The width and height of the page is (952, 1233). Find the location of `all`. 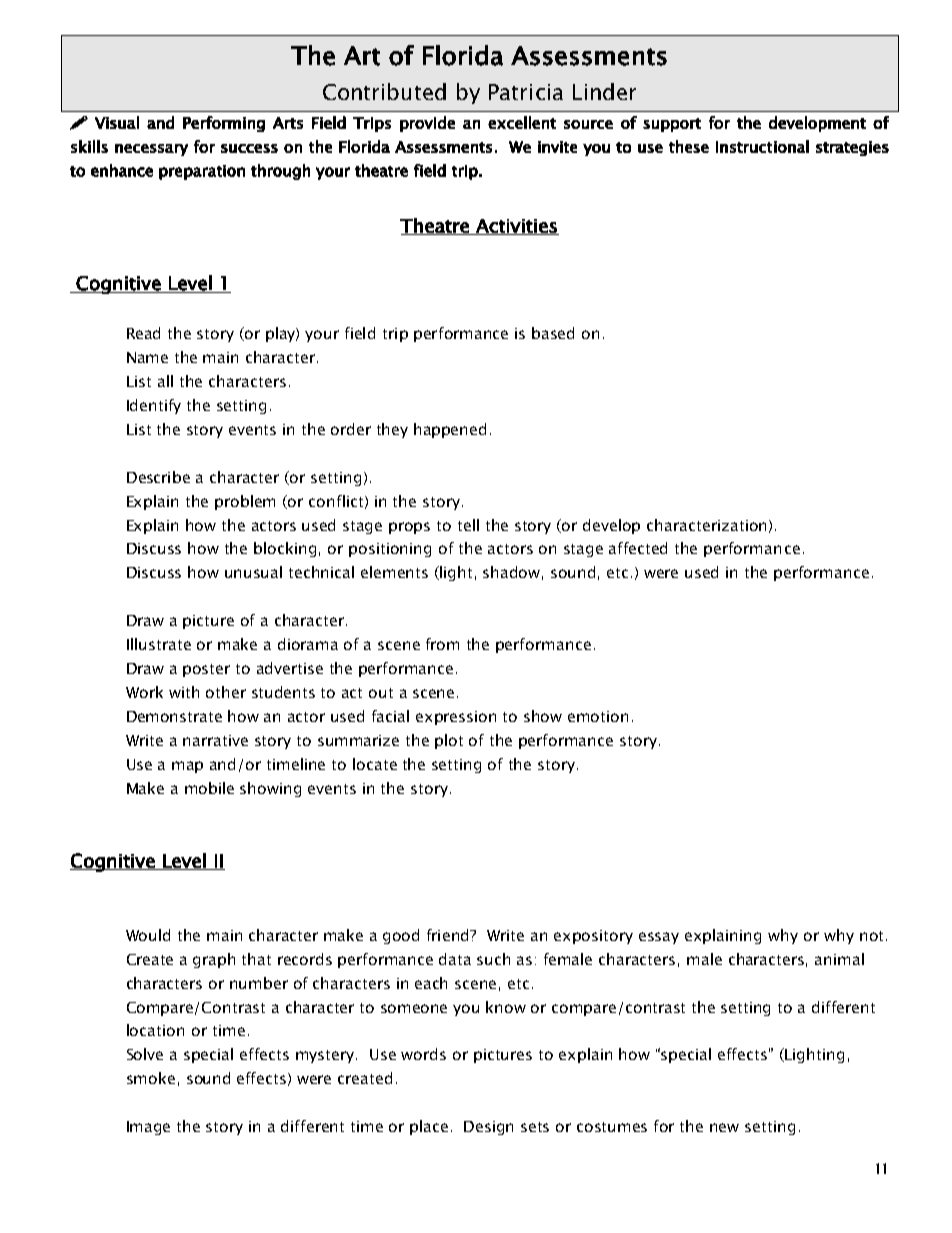

all is located at coordinates (165, 381).
